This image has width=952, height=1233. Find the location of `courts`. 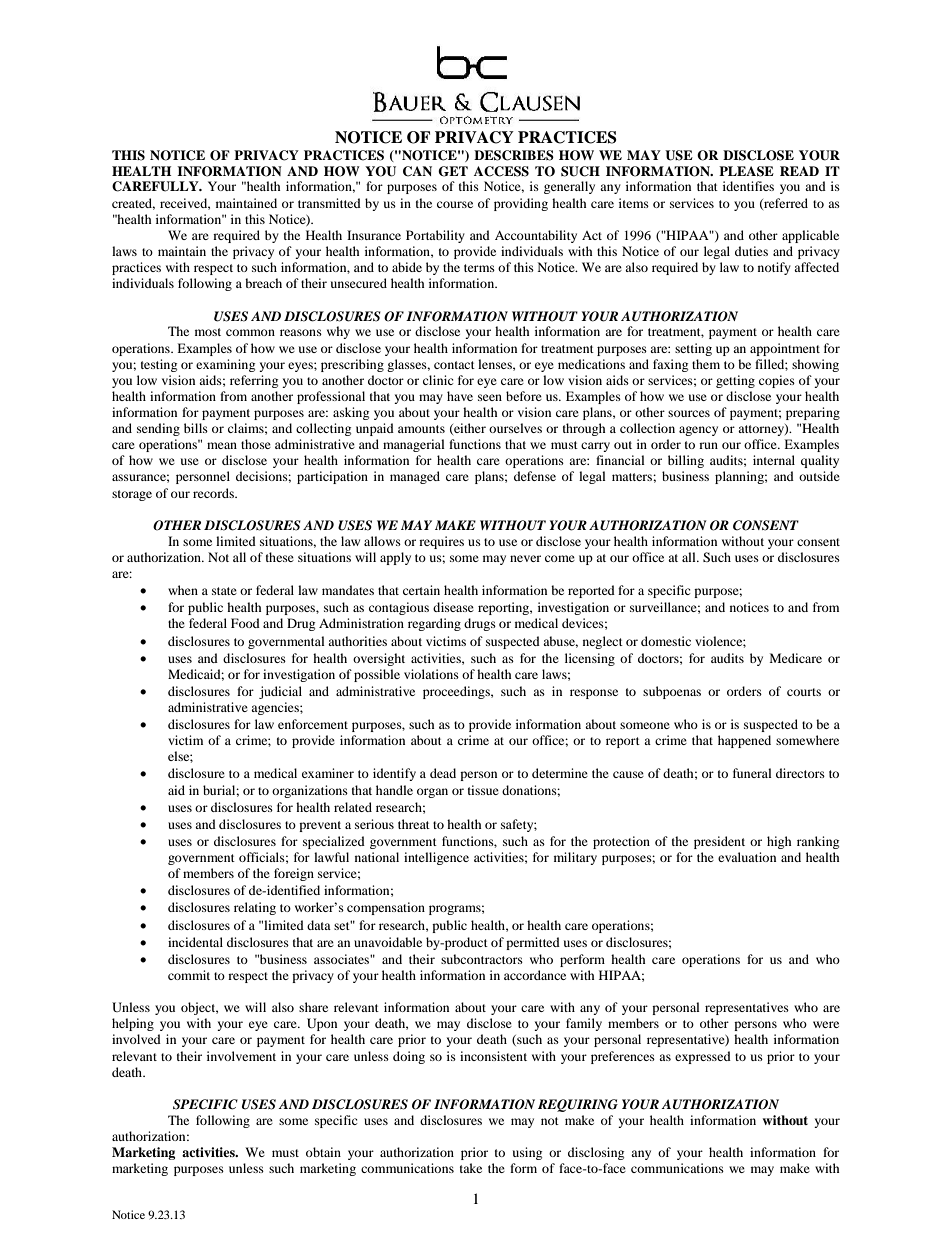

courts is located at coordinates (804, 692).
